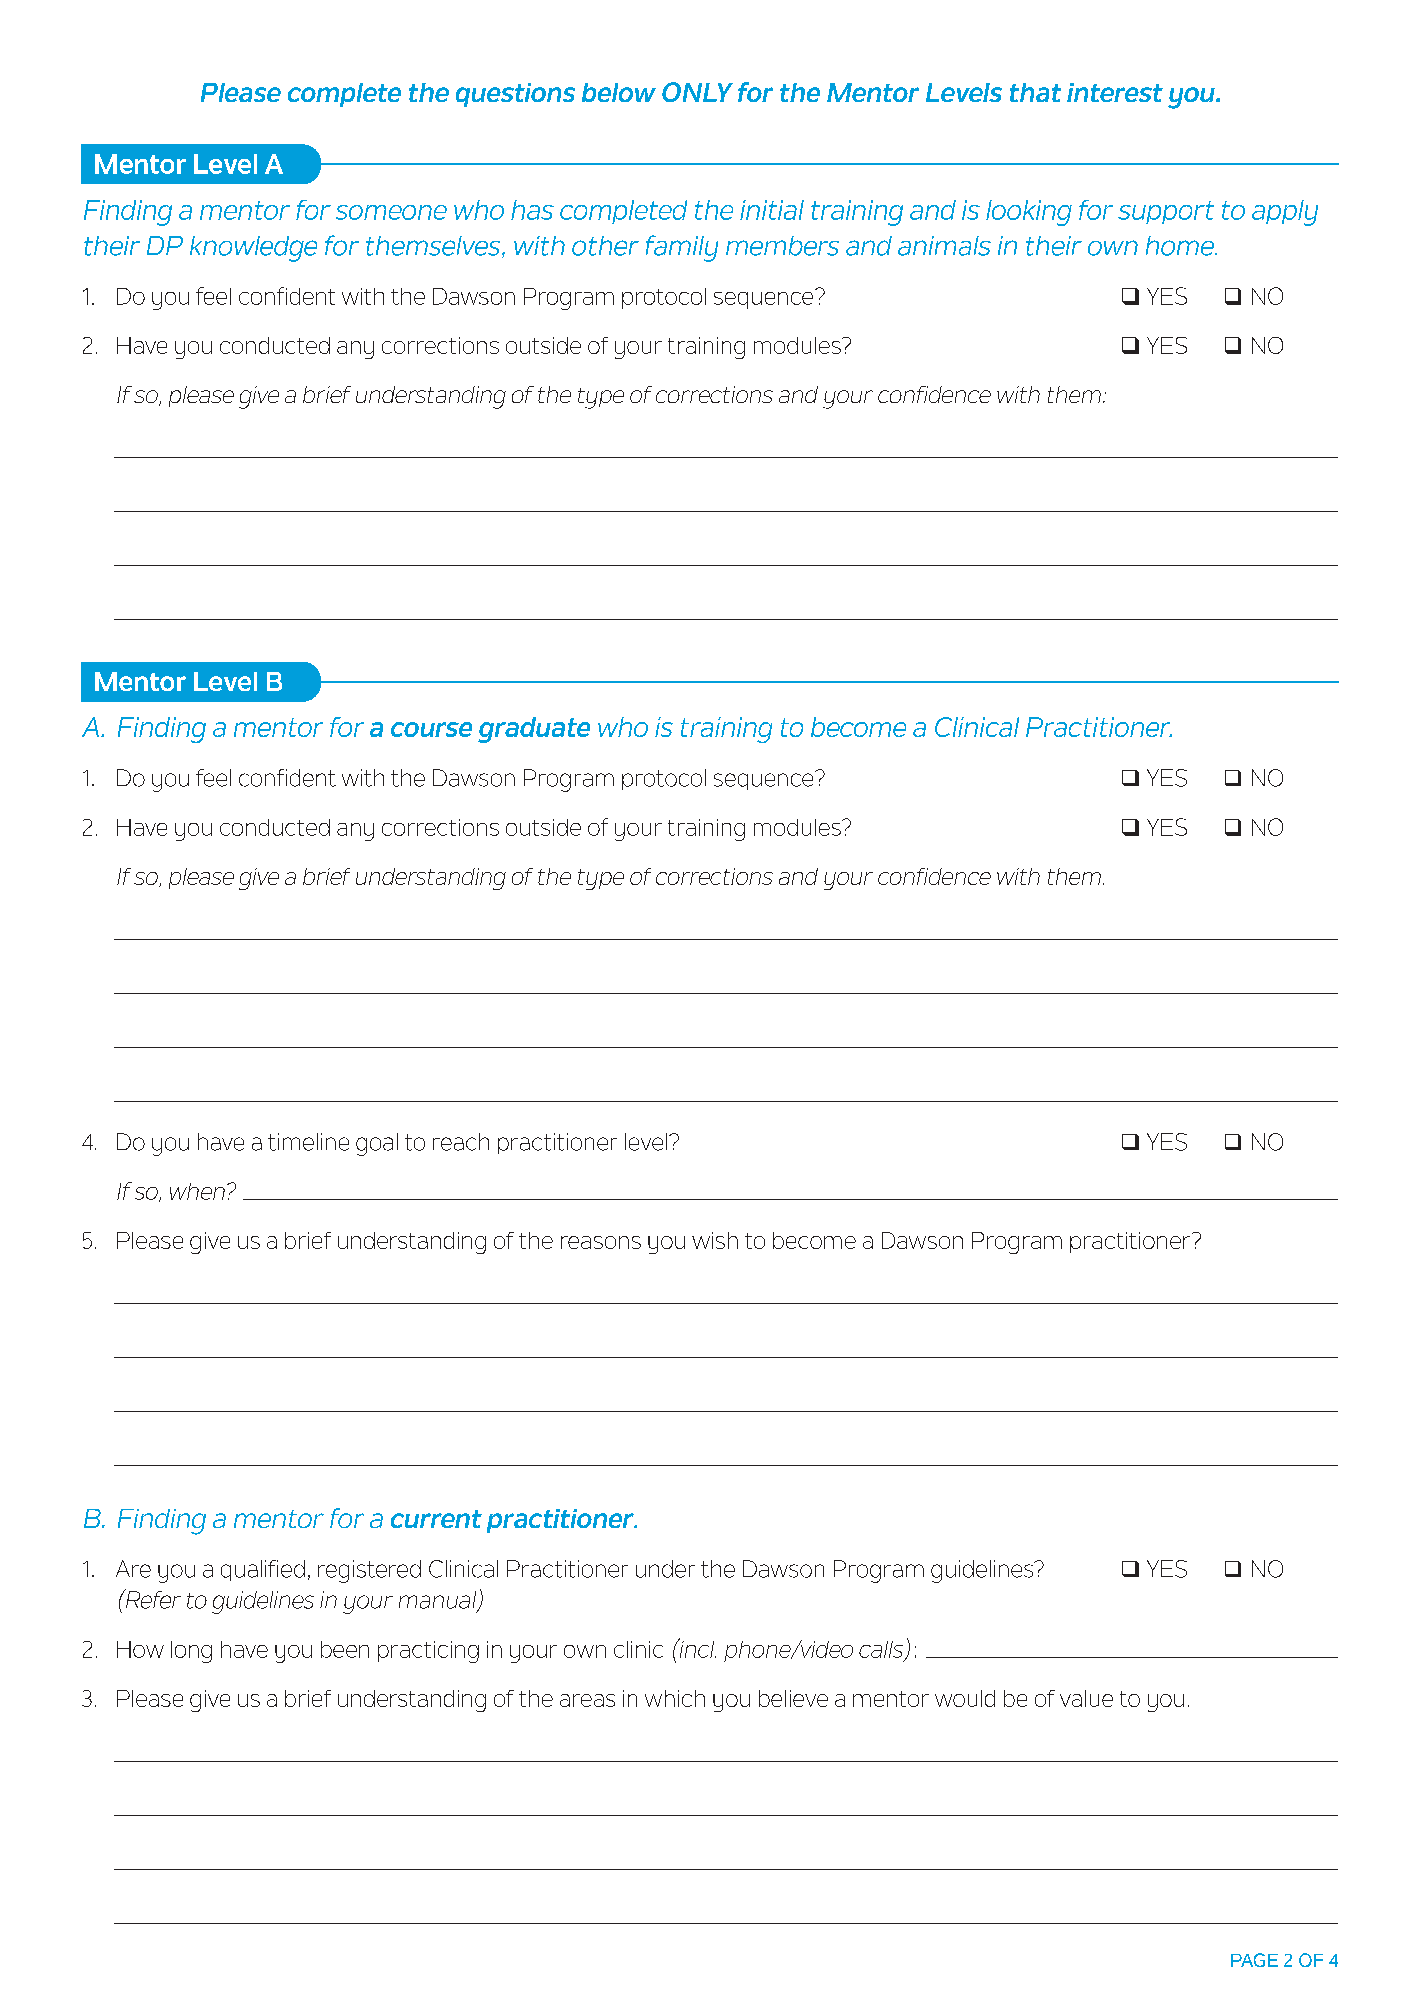  Describe the element at coordinates (1181, 246) in the document. I see `home` at that location.
